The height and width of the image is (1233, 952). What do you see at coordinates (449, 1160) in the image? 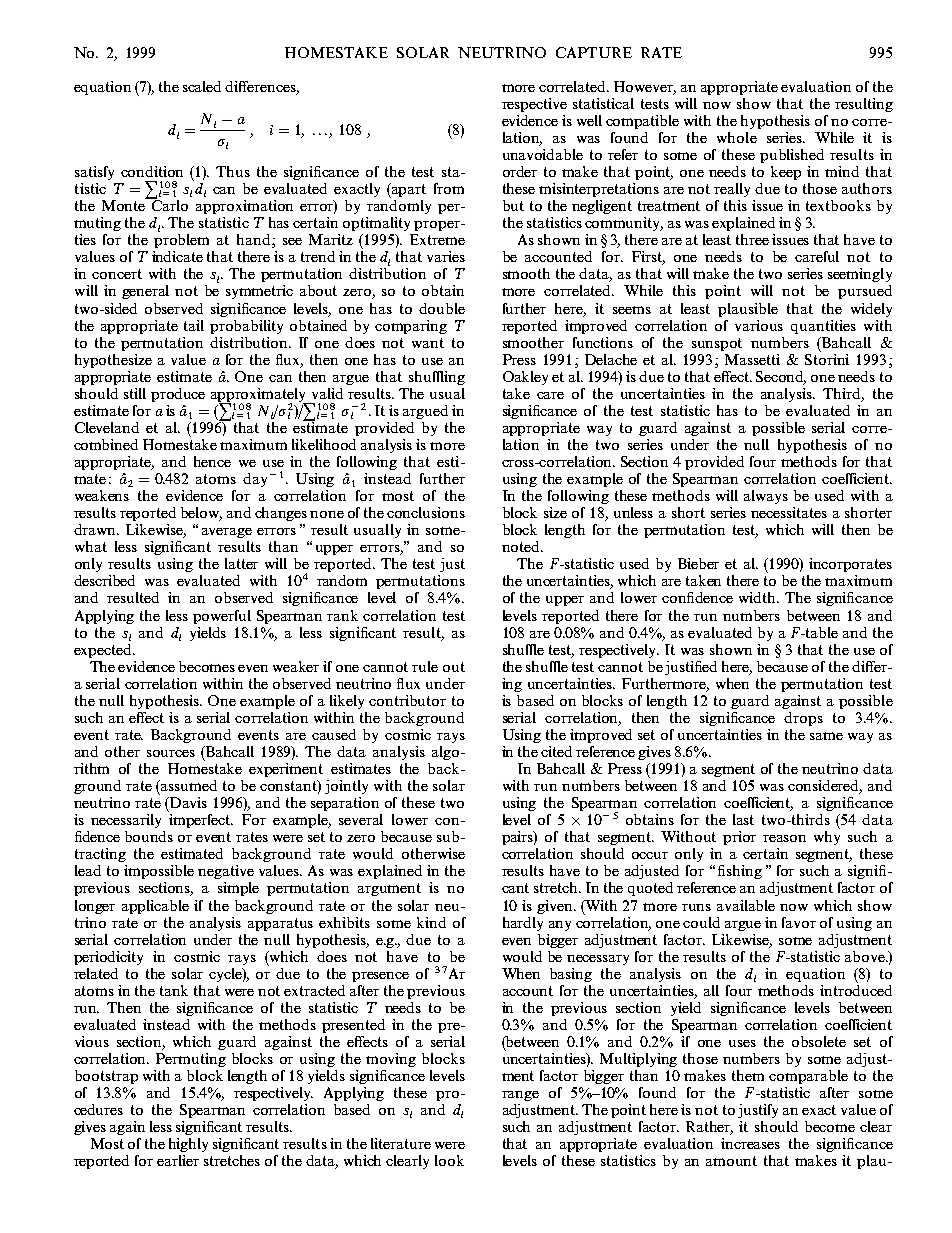
I see `look` at bounding box center [449, 1160].
